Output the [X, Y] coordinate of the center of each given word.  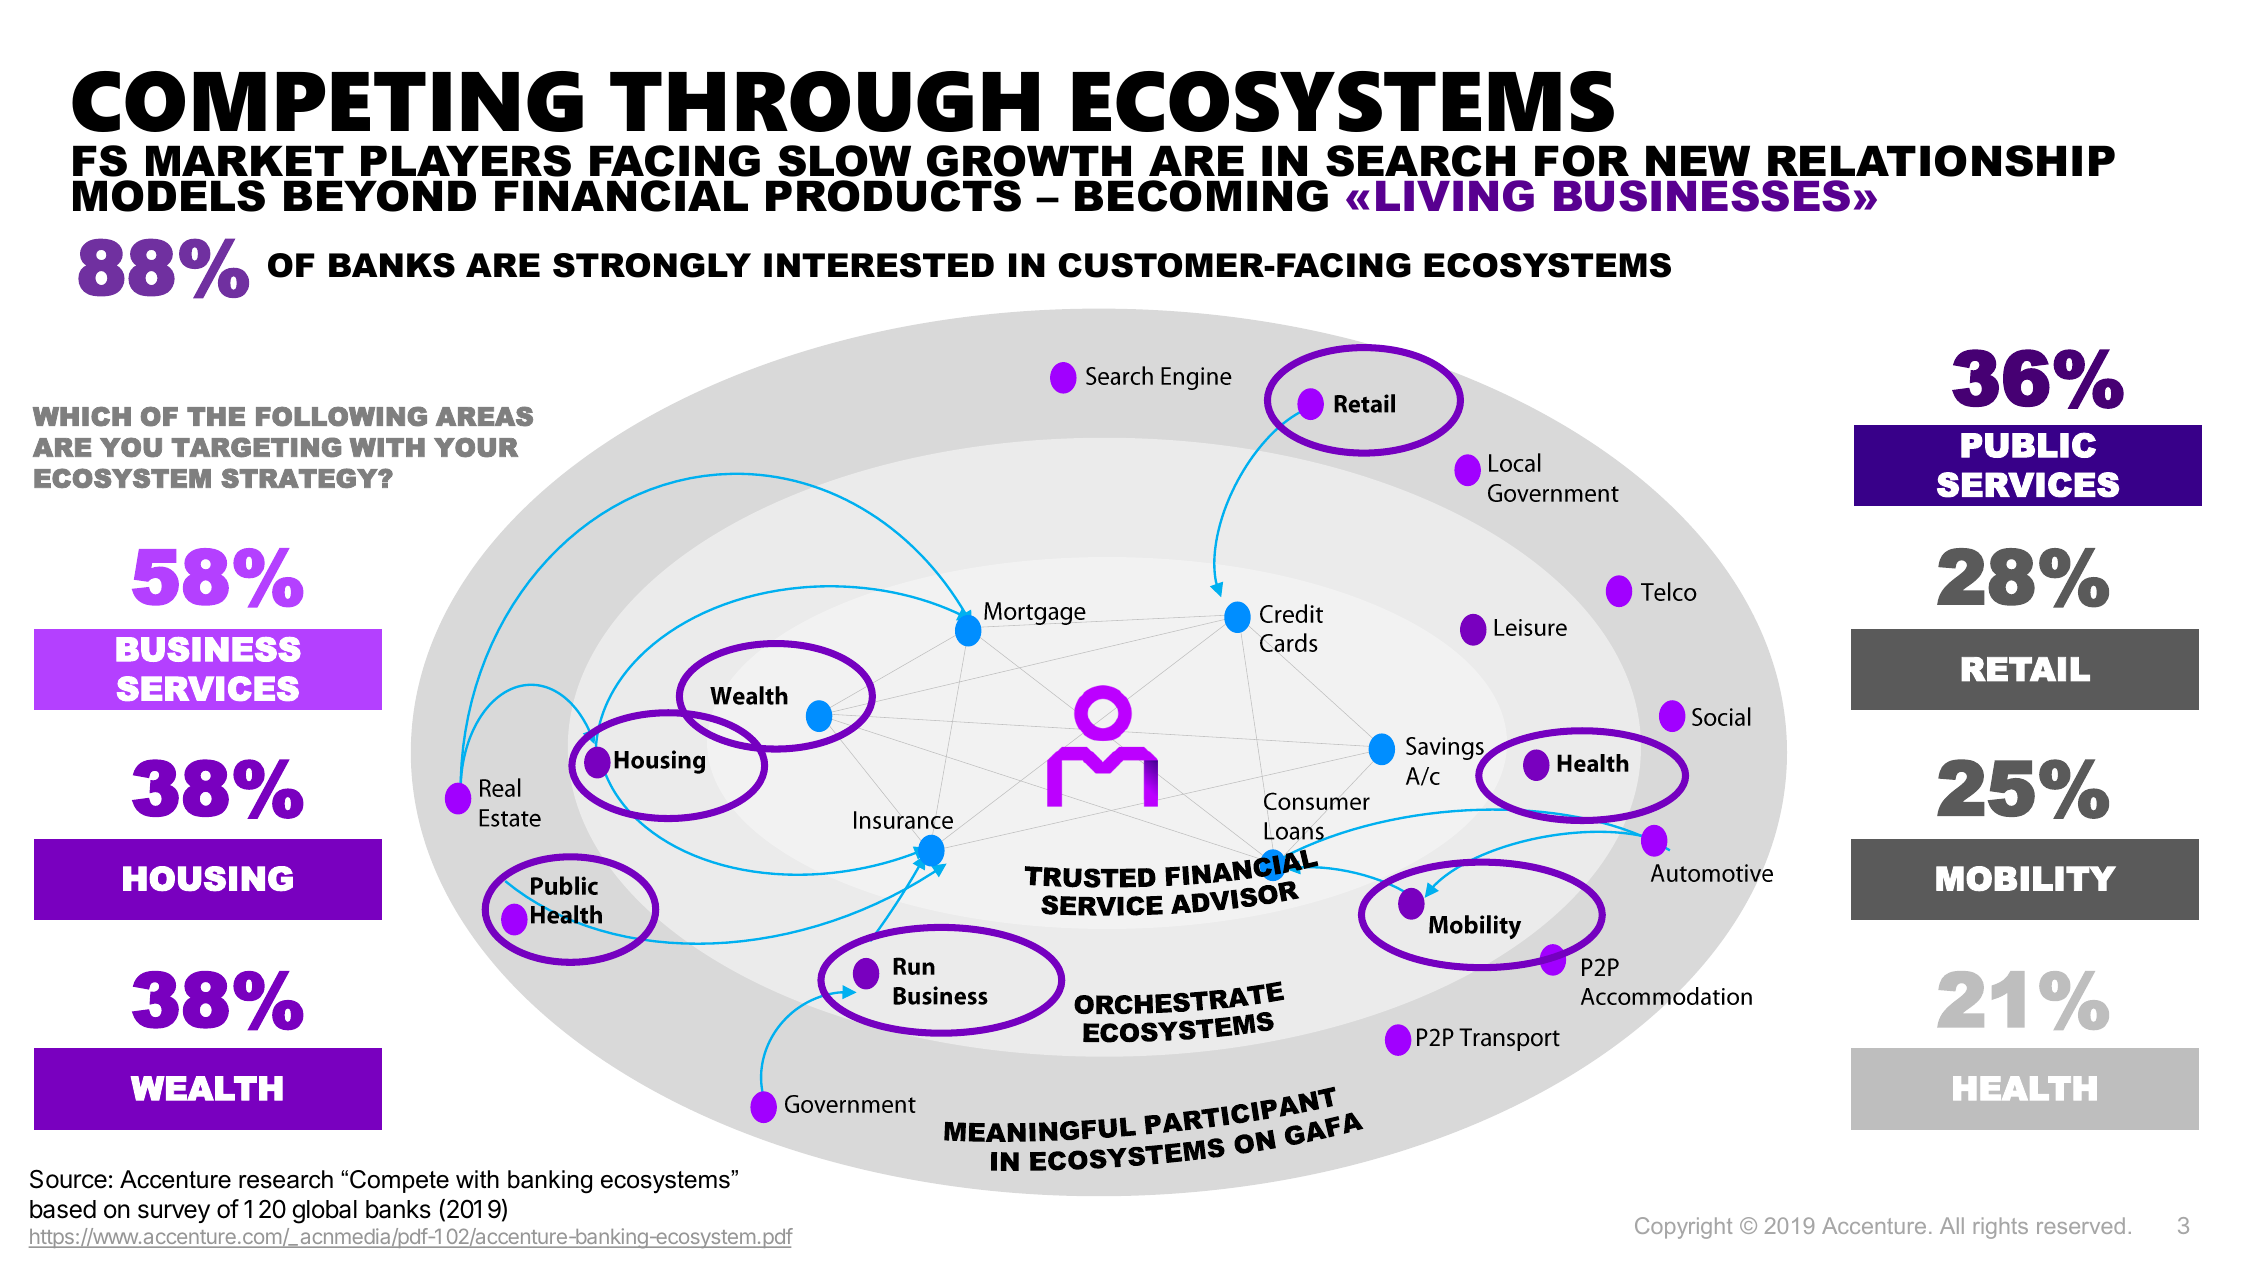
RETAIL [2025, 669]
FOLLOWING [341, 416]
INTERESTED [879, 265]
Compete [399, 1181]
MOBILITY [2026, 879]
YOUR [476, 447]
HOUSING [208, 879]
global [324, 1212]
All [1952, 1225]
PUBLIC [2028, 445]
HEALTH [2025, 1088]
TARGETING [256, 447]
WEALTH [206, 1088]
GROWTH [1029, 161]
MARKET [245, 160]
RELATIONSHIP [1941, 161]
